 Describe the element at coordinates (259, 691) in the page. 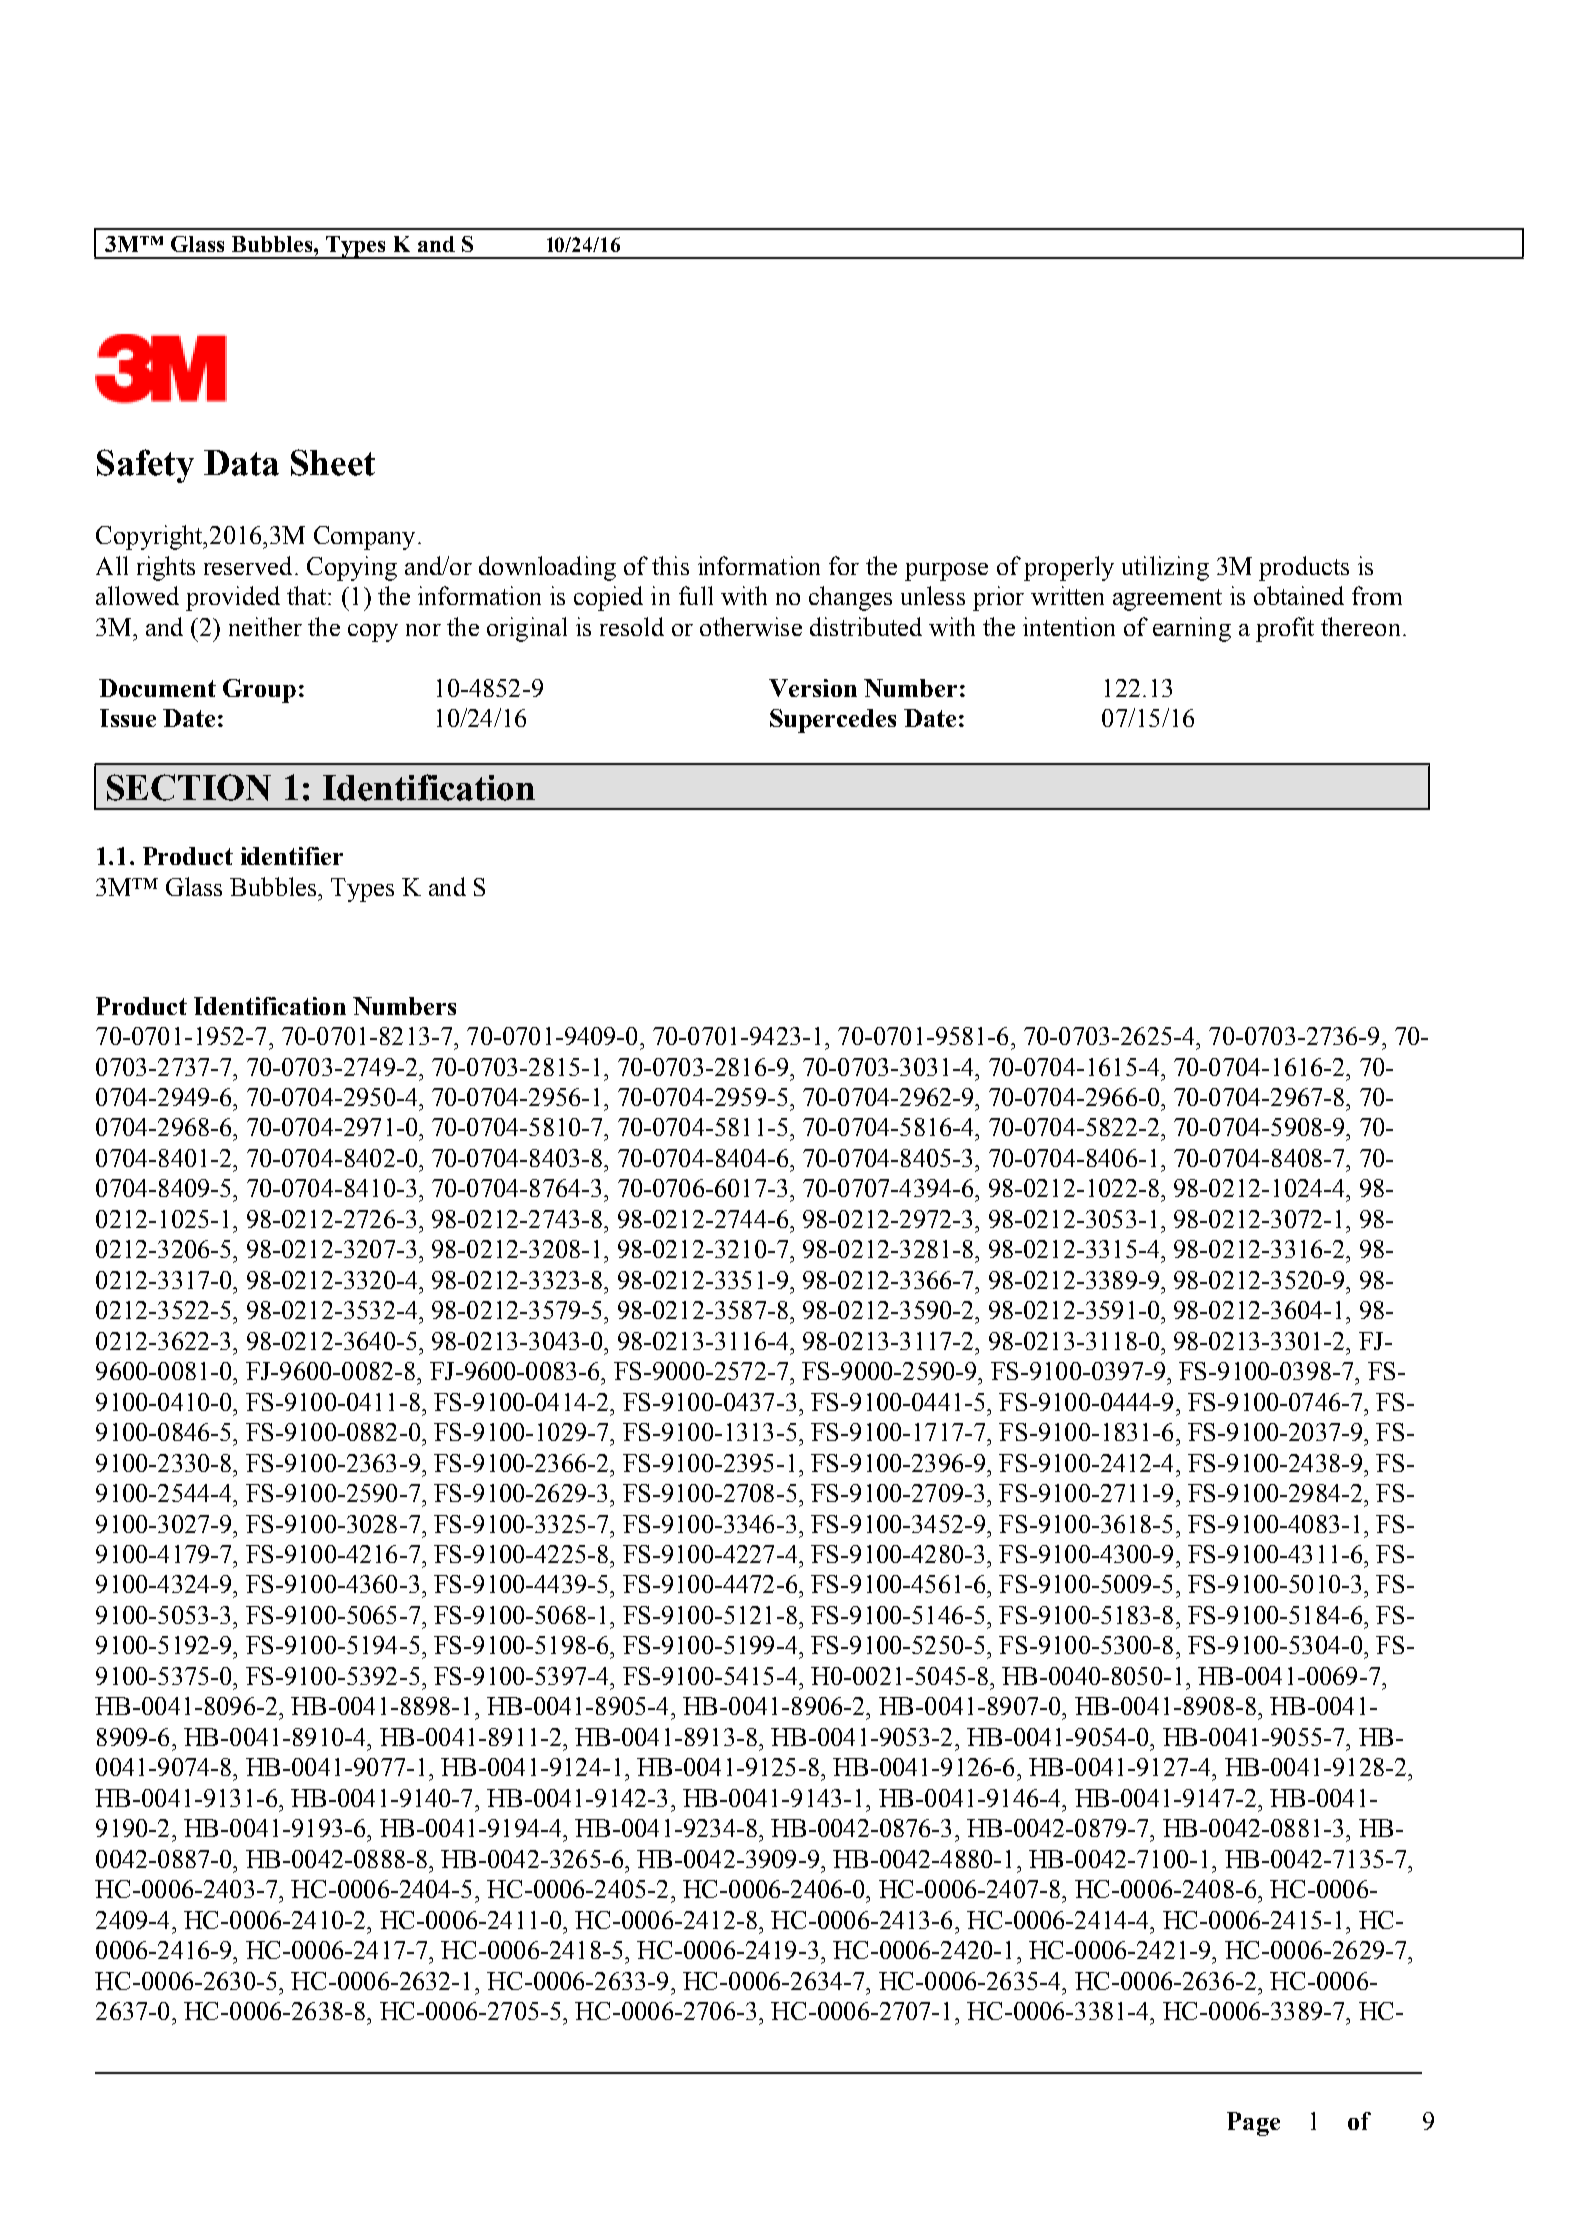

I see `Group` at that location.
